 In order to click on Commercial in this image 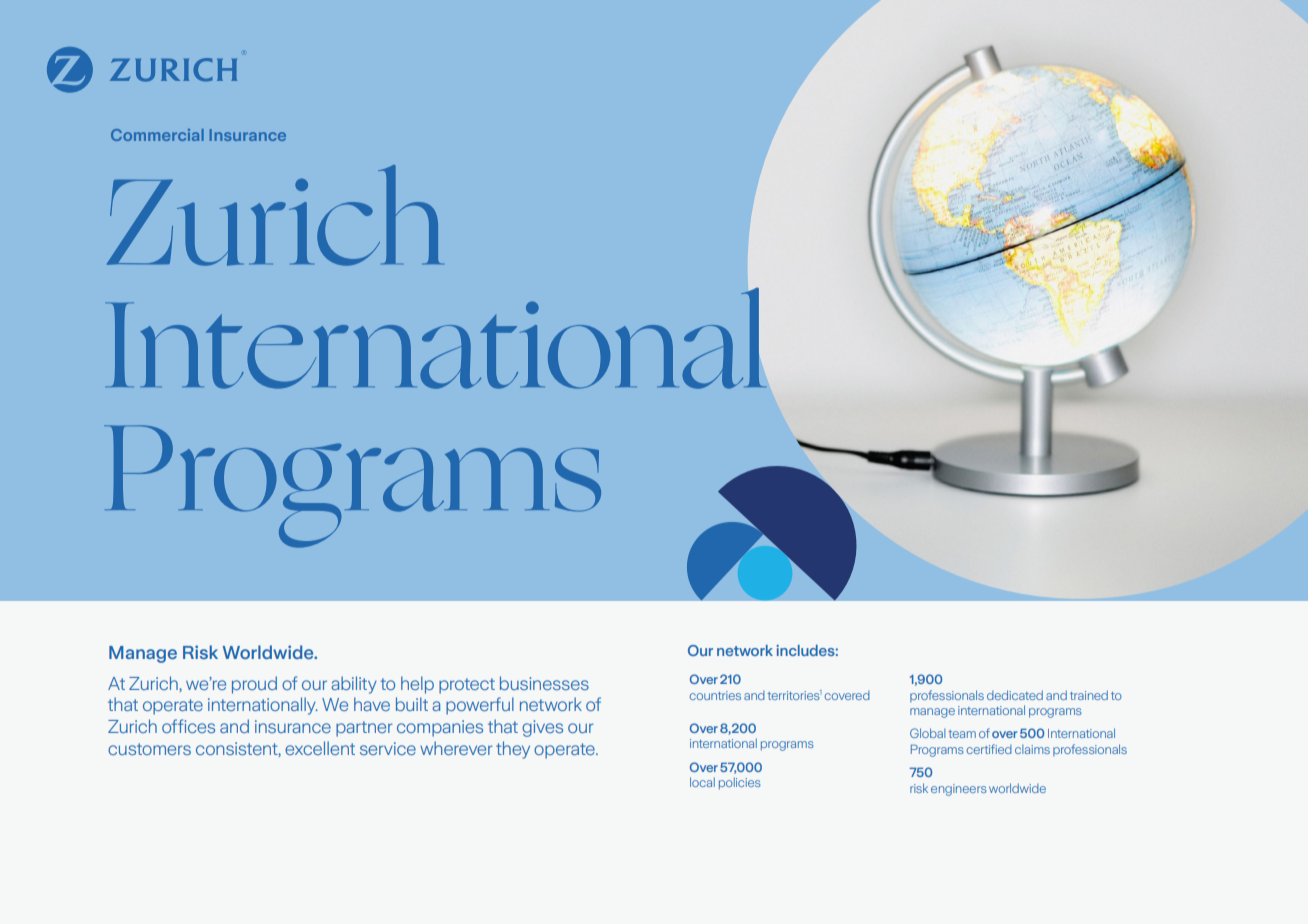, I will do `click(157, 135)`.
